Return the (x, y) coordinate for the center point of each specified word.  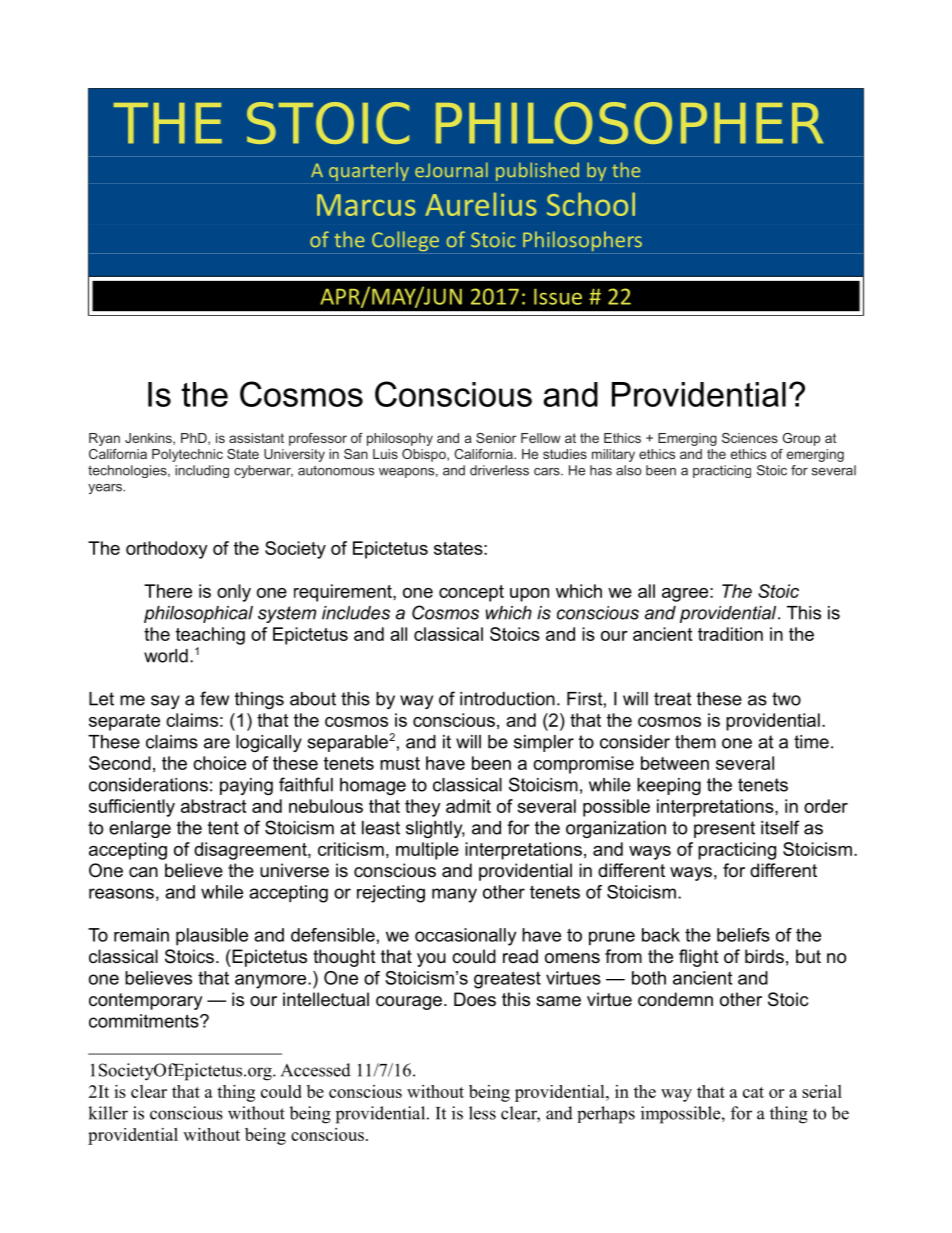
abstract (213, 806)
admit (468, 806)
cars (548, 472)
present (724, 829)
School (591, 204)
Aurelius (481, 204)
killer (108, 1113)
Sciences (750, 438)
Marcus (366, 205)
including (202, 471)
